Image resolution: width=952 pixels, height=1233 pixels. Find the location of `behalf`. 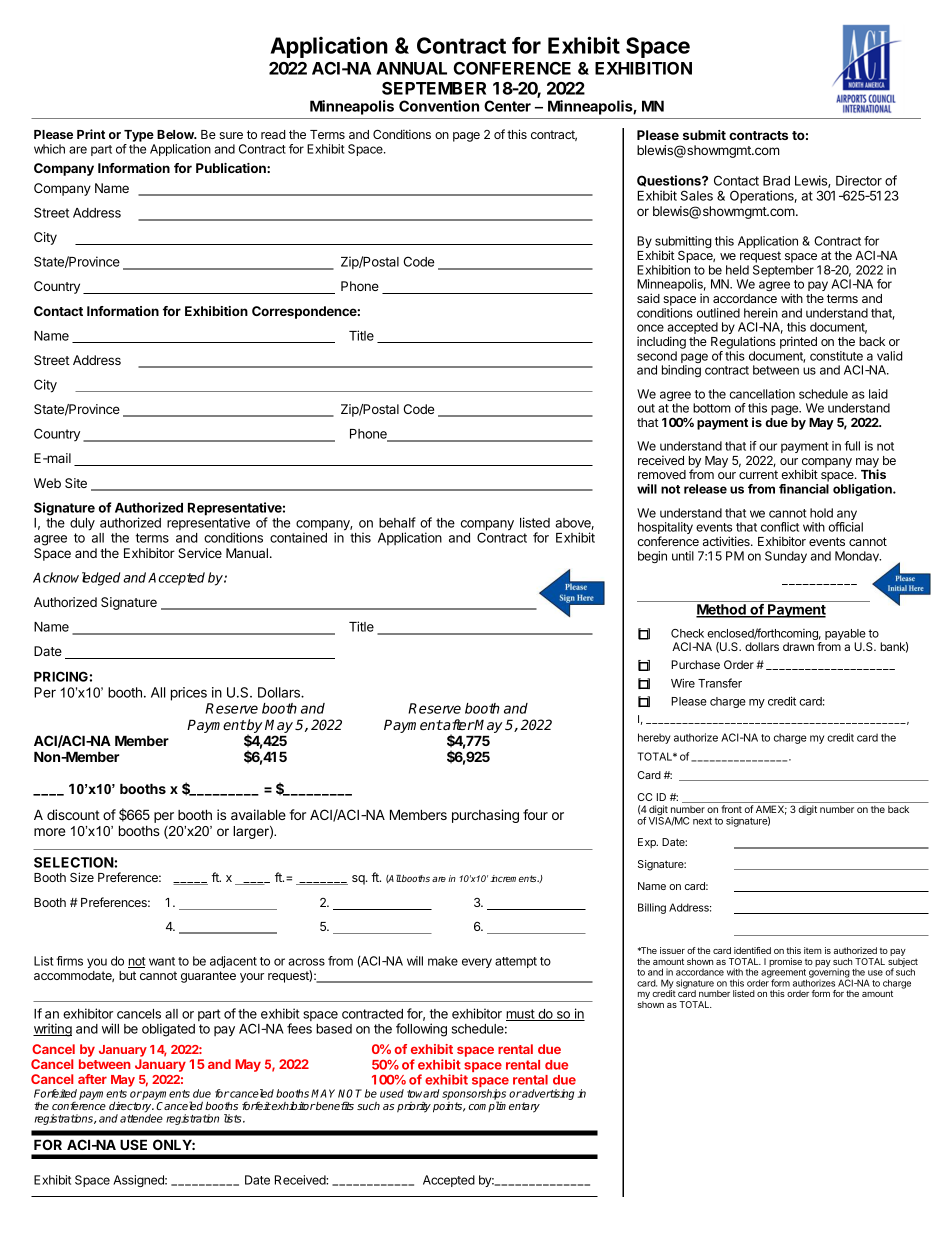

behalf is located at coordinates (397, 522).
